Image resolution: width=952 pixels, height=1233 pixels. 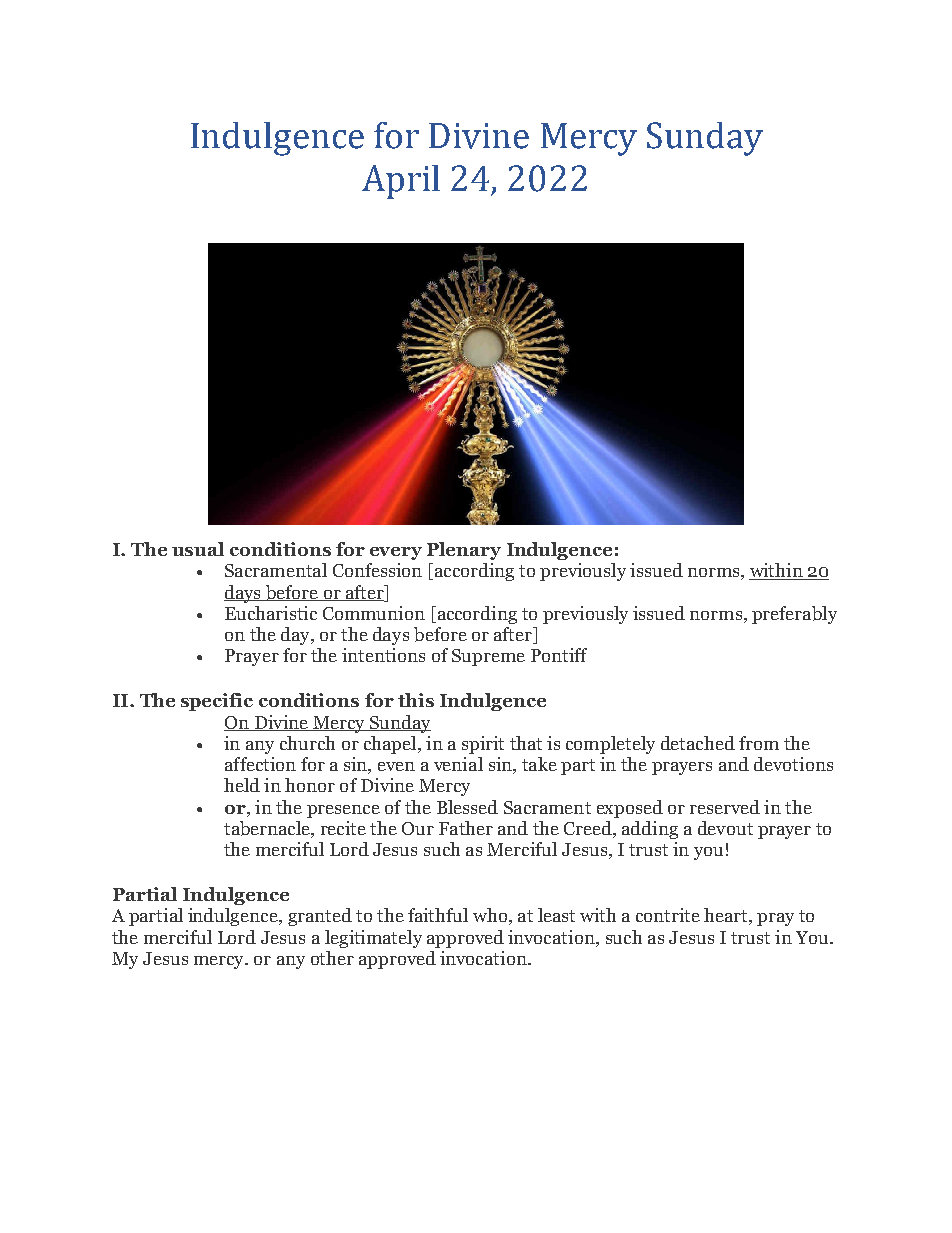 I want to click on Confession, so click(x=377, y=570).
